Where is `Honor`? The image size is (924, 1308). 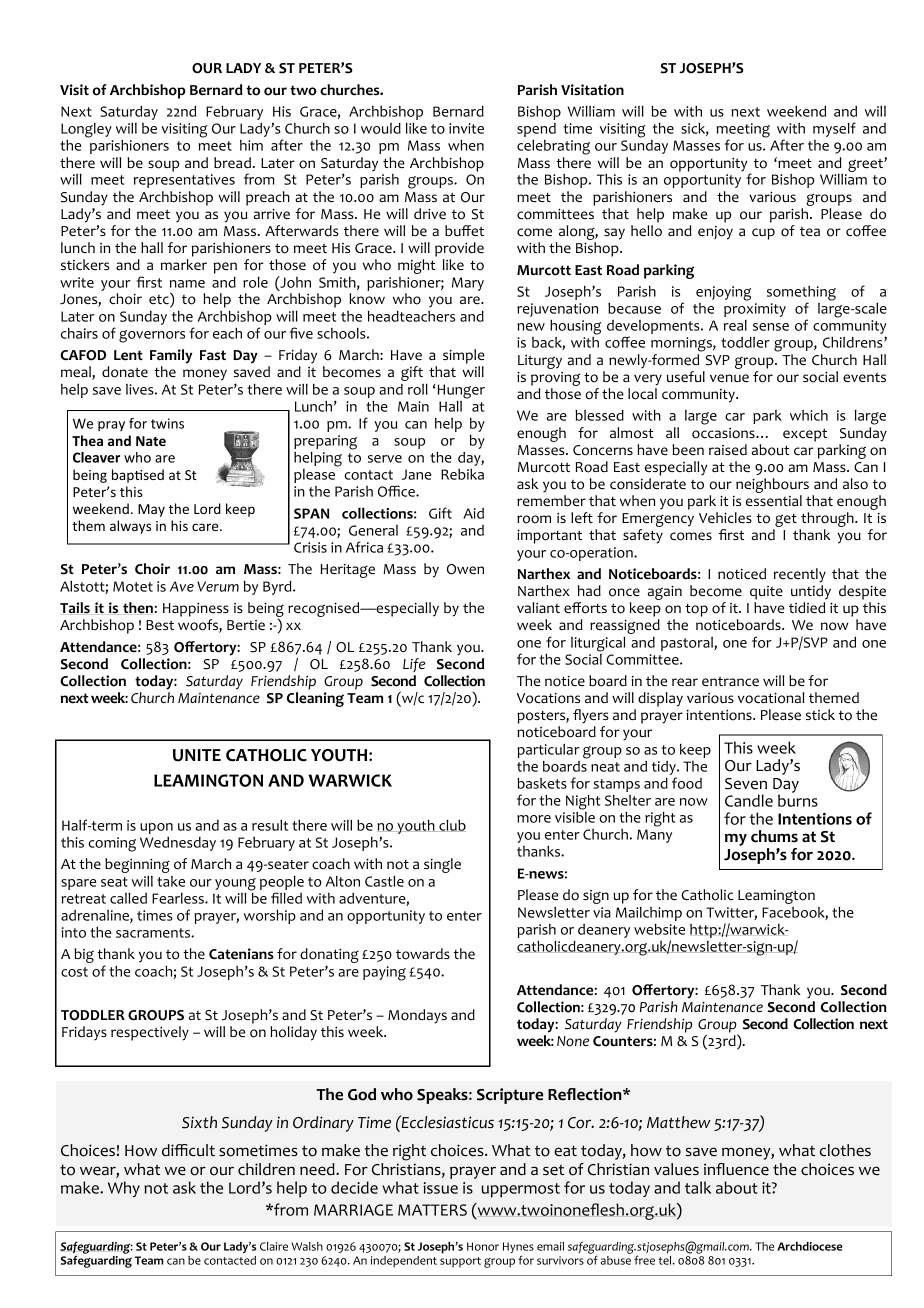
Honor is located at coordinates (483, 1246).
